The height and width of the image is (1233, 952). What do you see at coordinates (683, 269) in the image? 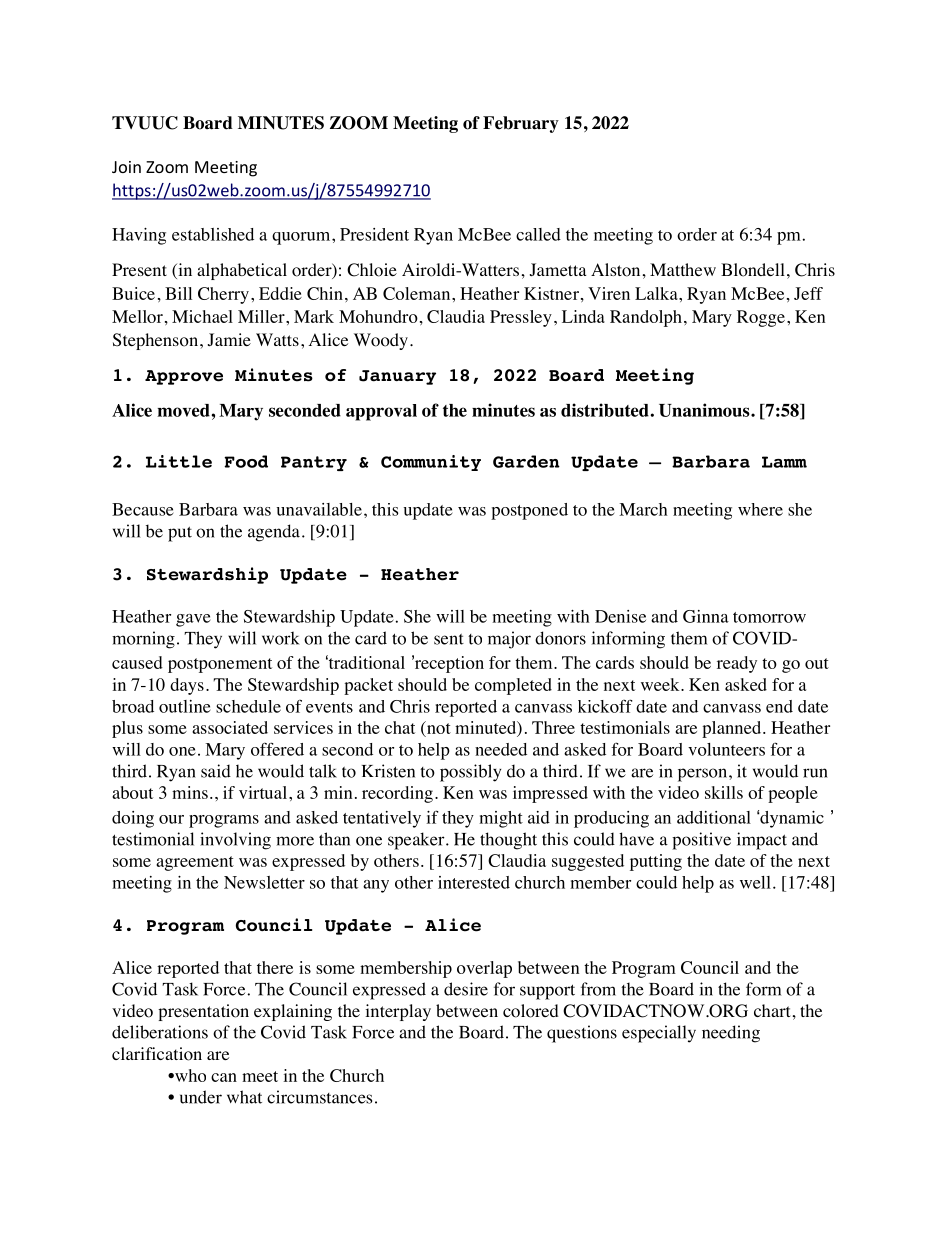
I see `Matthew` at bounding box center [683, 269].
